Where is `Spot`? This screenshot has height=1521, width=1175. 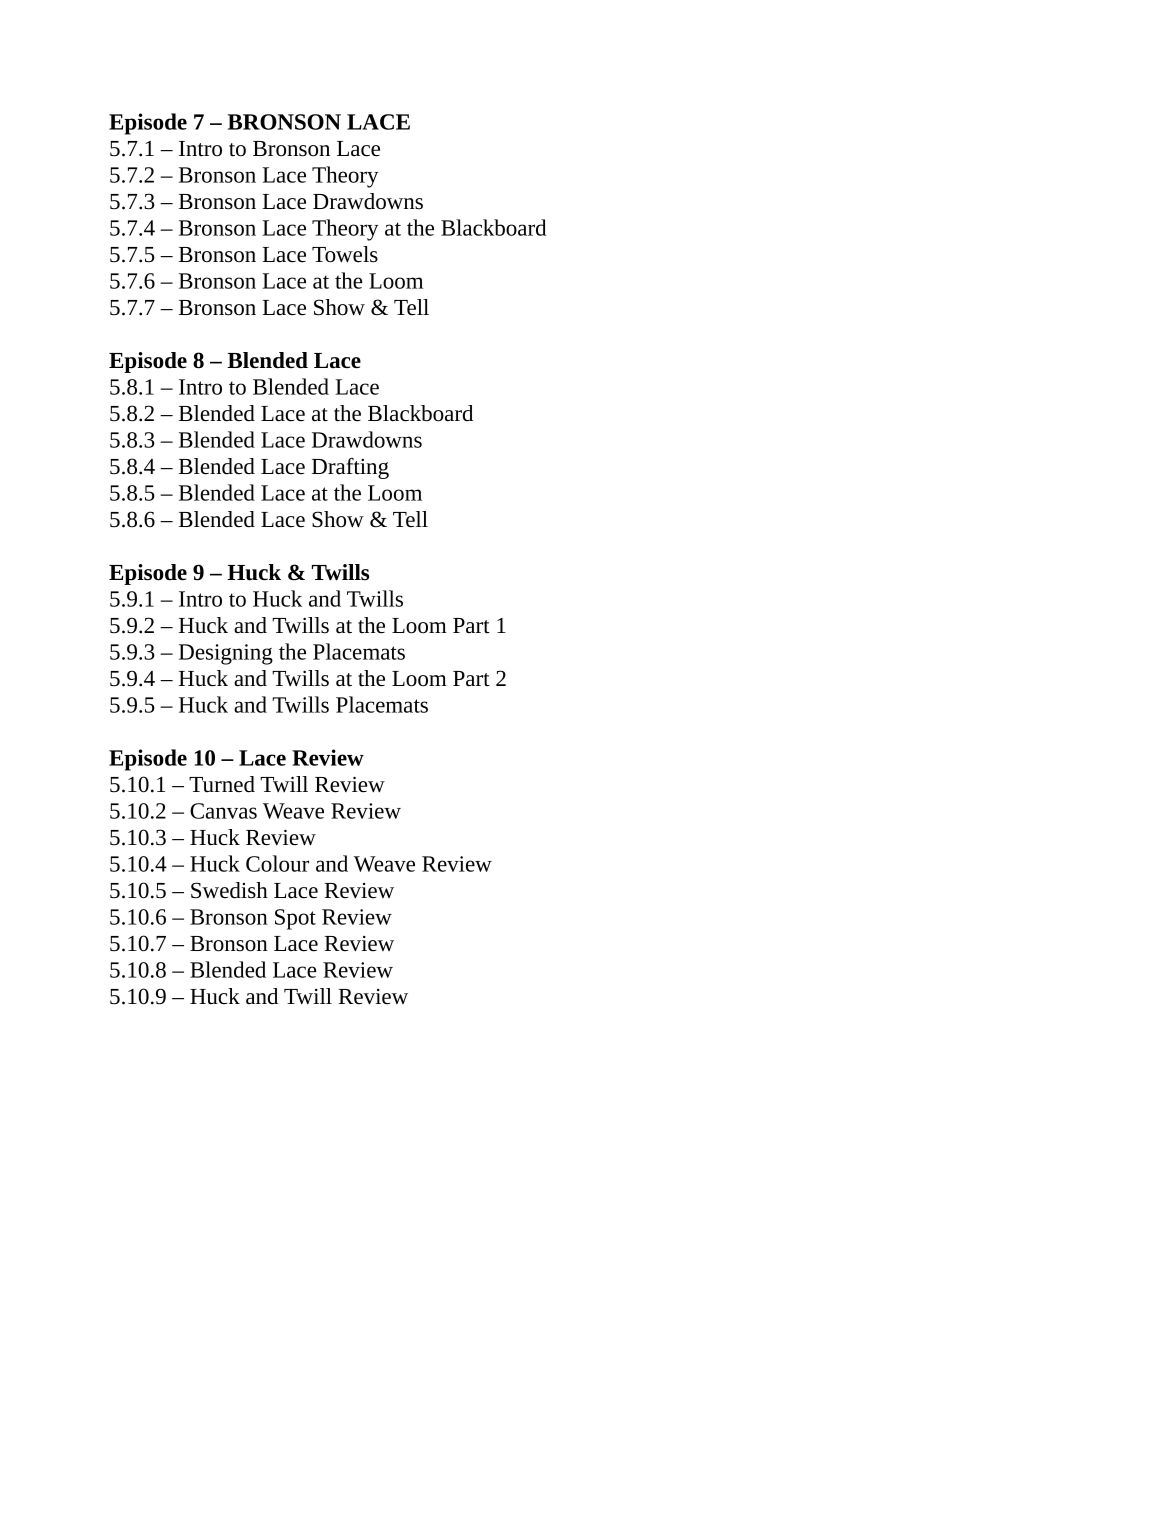 Spot is located at coordinates (295, 919).
